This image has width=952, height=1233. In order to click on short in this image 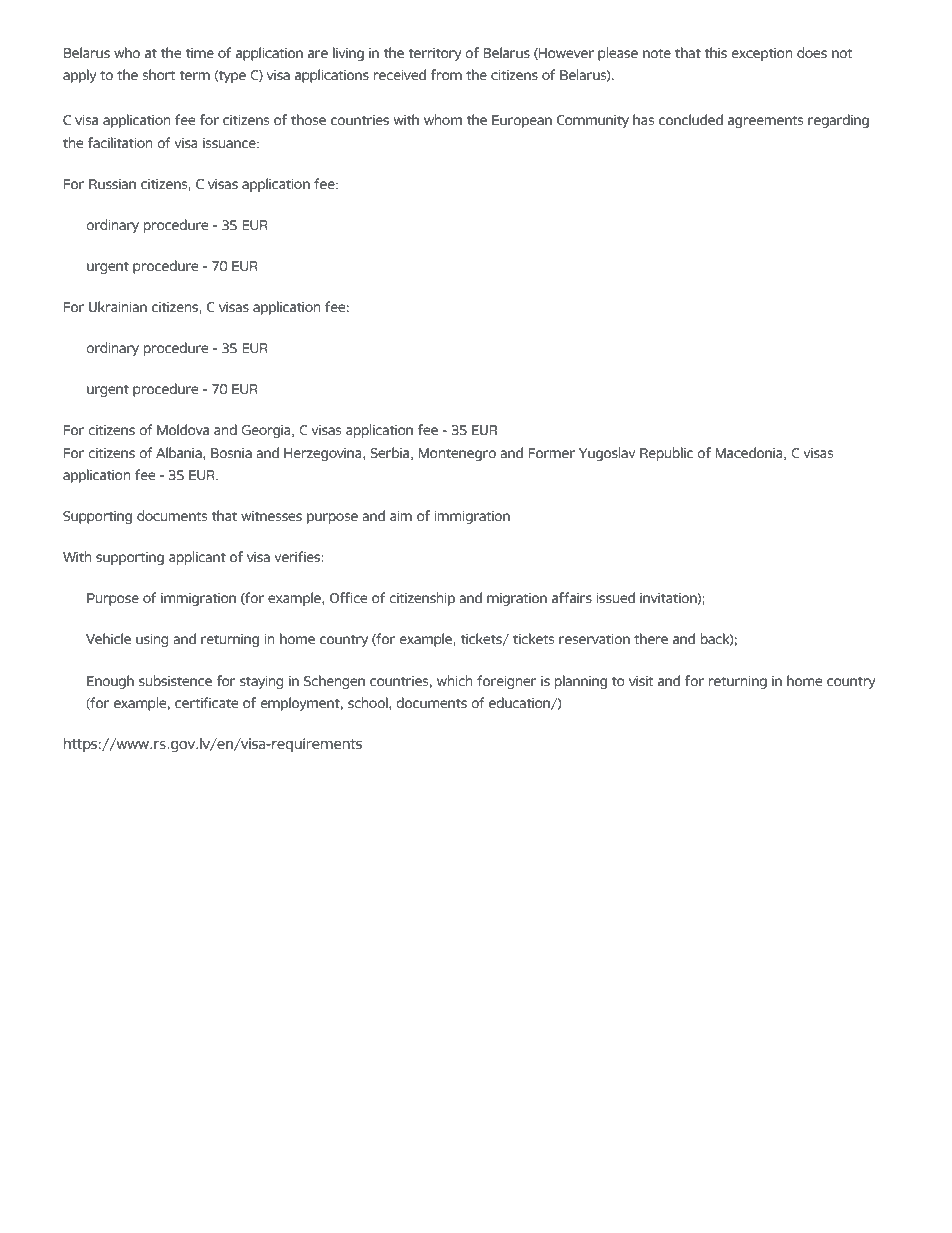, I will do `click(159, 74)`.
